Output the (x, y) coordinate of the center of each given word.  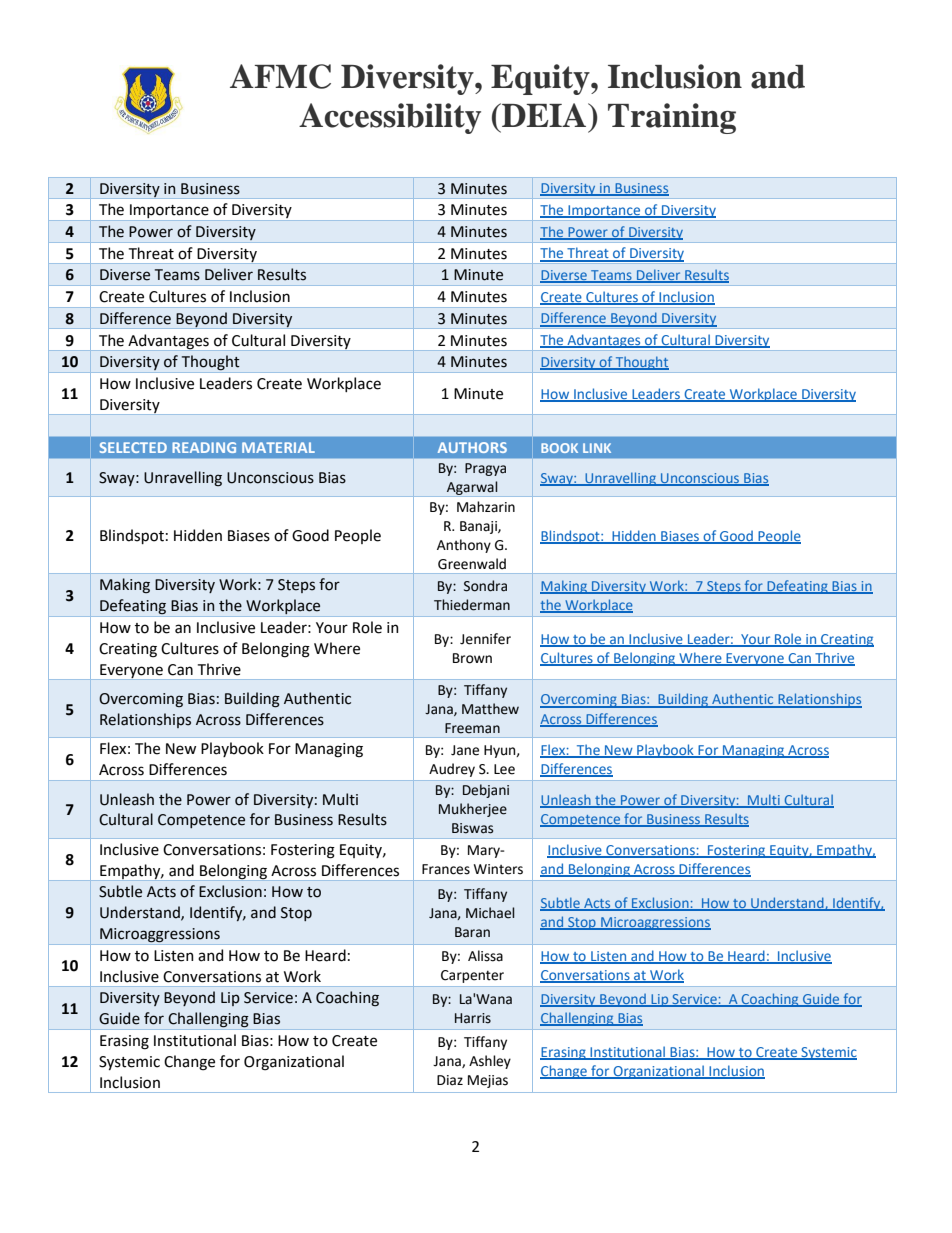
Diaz (450, 1080)
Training (672, 118)
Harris (473, 1018)
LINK (597, 448)
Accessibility (390, 118)
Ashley (490, 1062)
